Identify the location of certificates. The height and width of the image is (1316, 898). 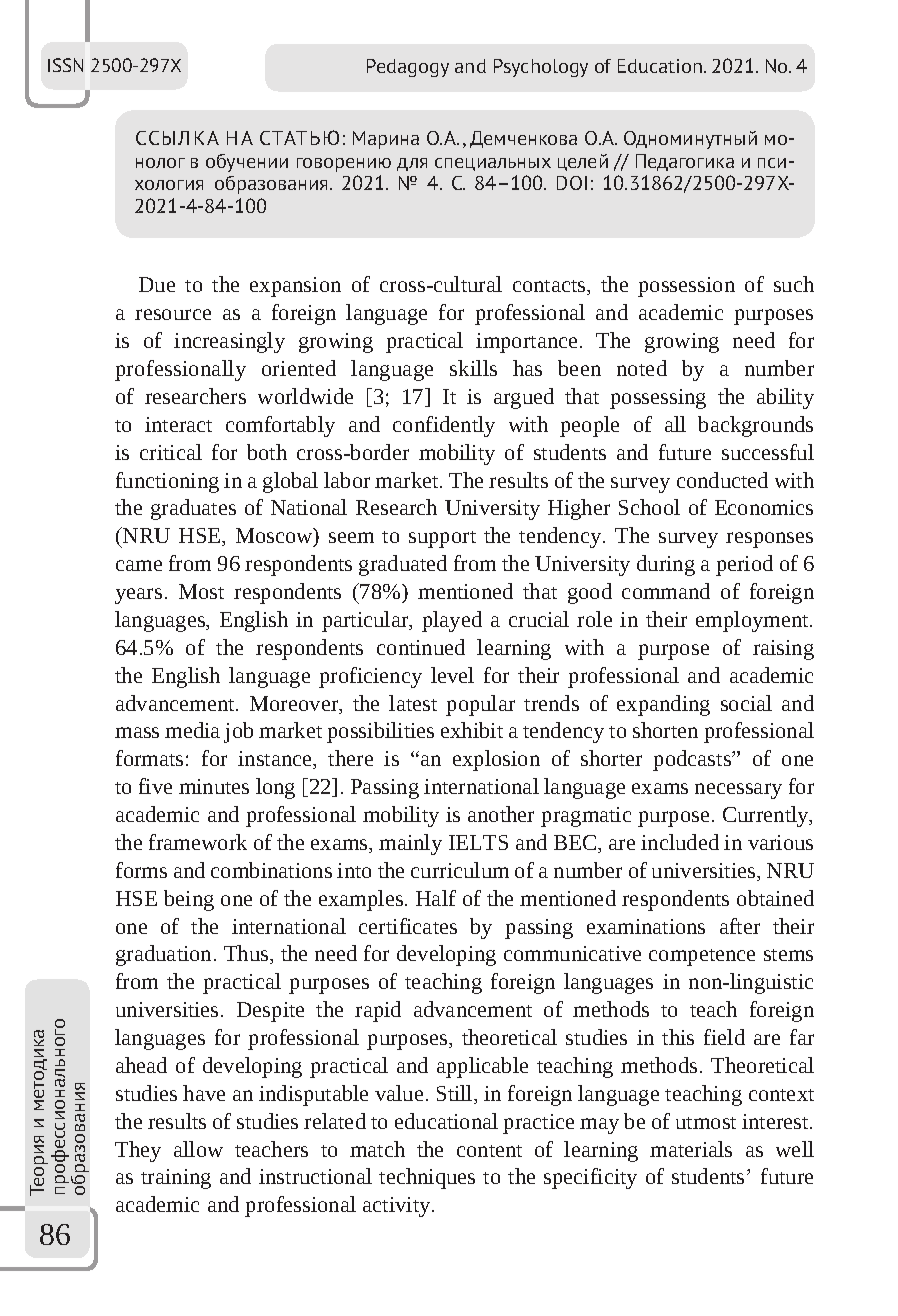
(408, 926).
